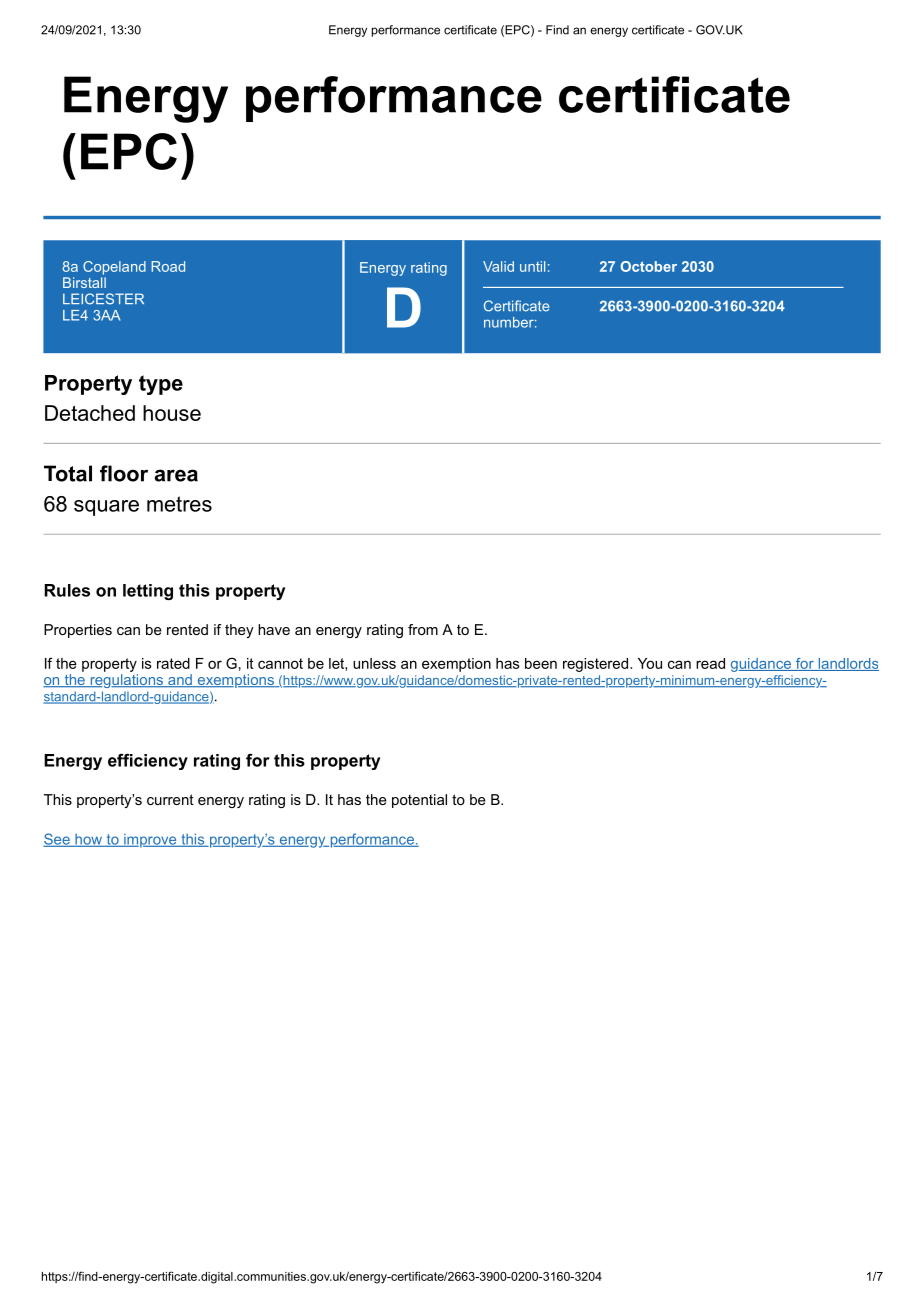  I want to click on October, so click(648, 266).
